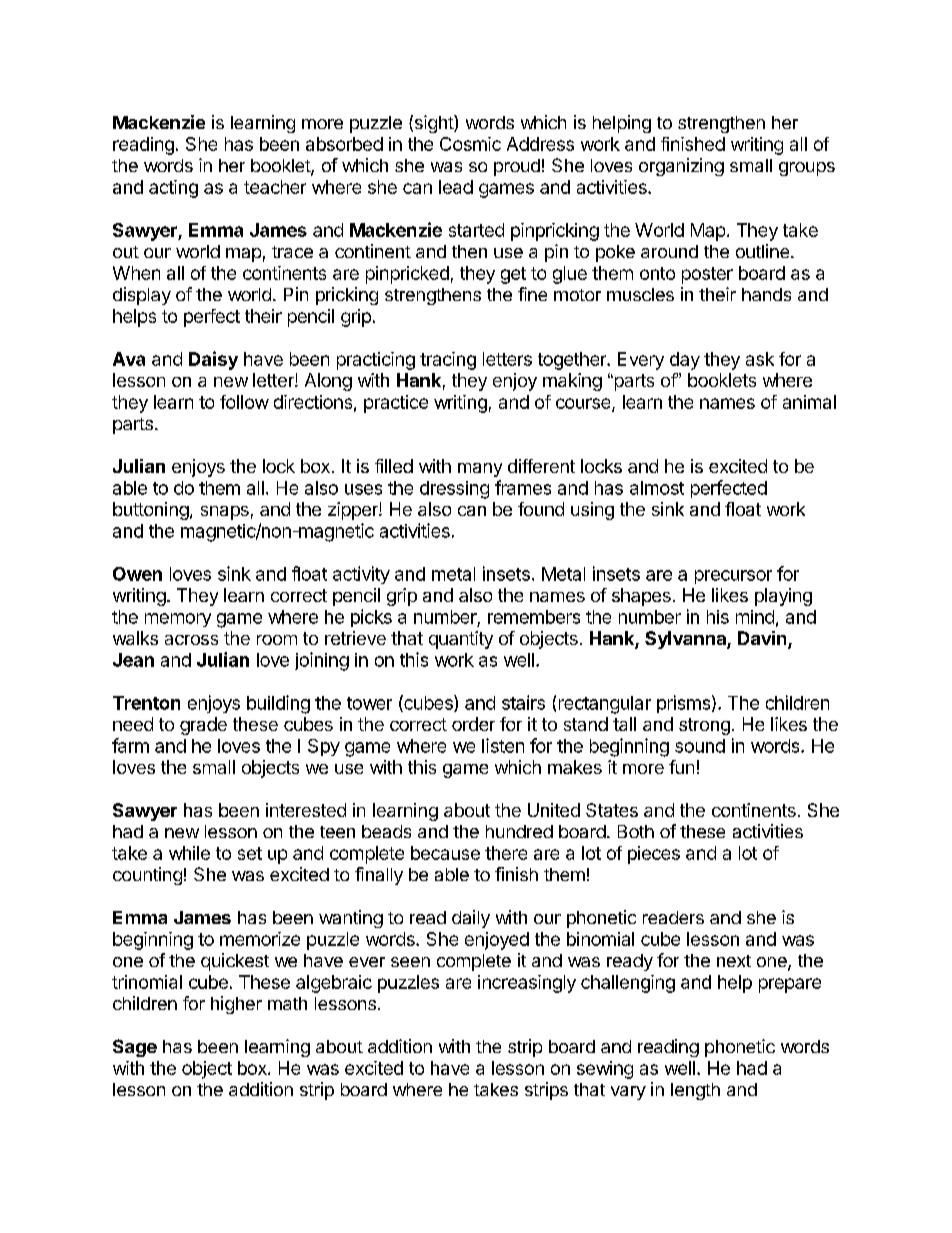  Describe the element at coordinates (681, 167) in the page. I see `organizing` at that location.
